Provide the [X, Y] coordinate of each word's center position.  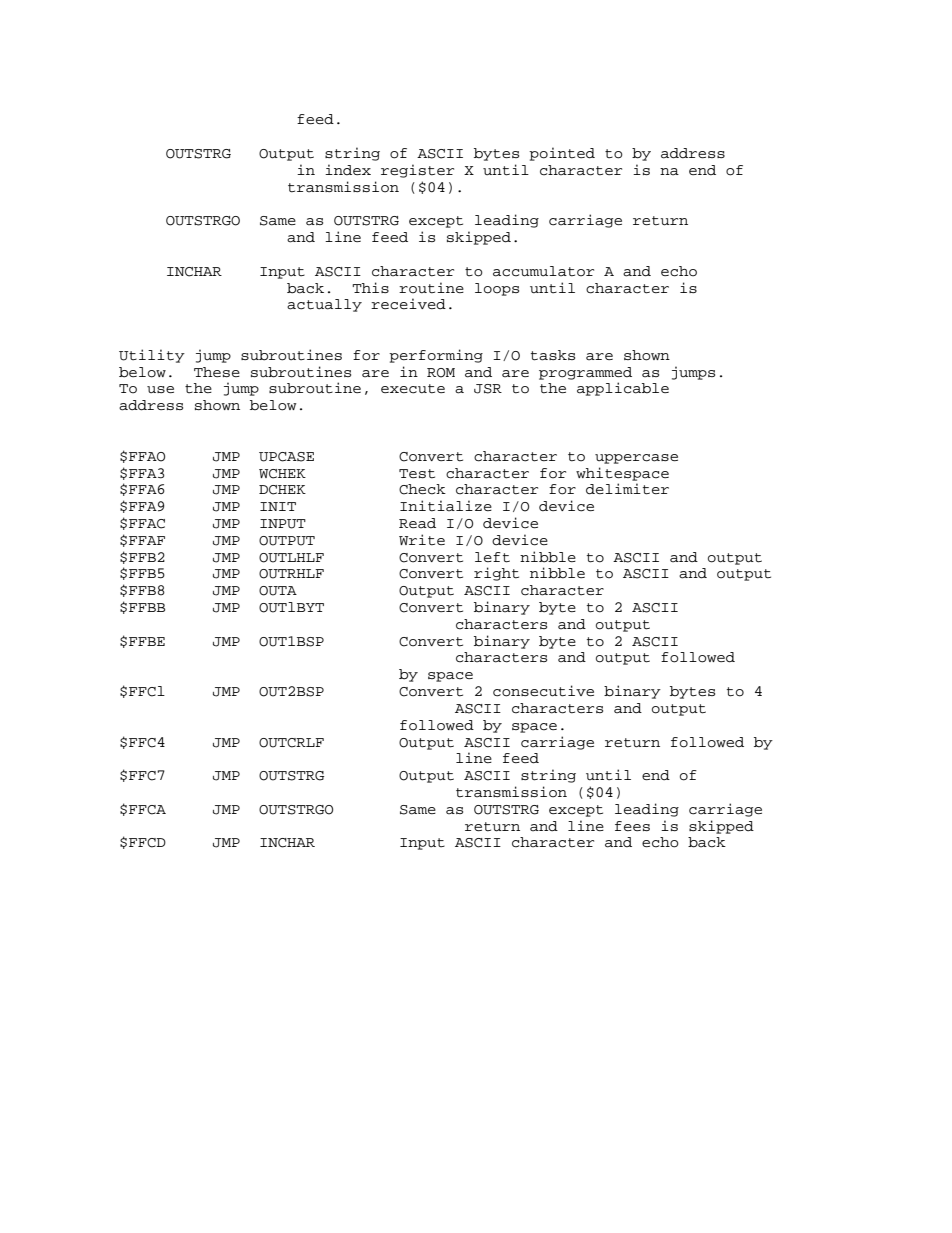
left [492, 557]
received [408, 304]
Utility [152, 356]
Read [417, 523]
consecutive [543, 691]
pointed [562, 154]
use [160, 389]
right [496, 574]
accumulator [543, 271]
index [348, 170]
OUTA [278, 591]
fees [632, 826]
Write [422, 540]
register [417, 171]
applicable [623, 389]
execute [413, 389]
